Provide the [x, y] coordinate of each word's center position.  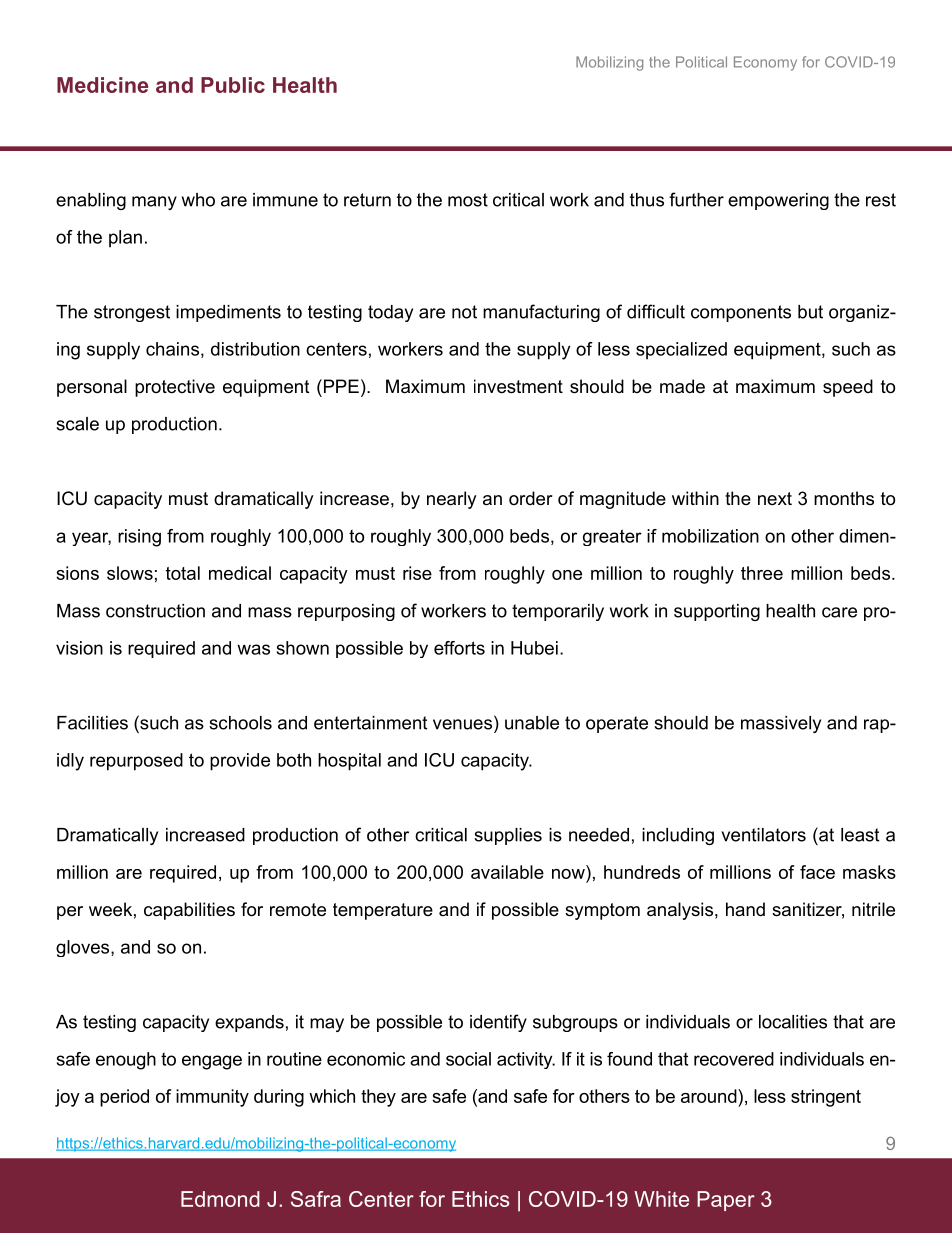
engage [212, 1062]
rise [417, 573]
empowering [778, 201]
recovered [734, 1059]
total [183, 573]
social [468, 1059]
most [468, 200]
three [762, 573]
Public [233, 85]
